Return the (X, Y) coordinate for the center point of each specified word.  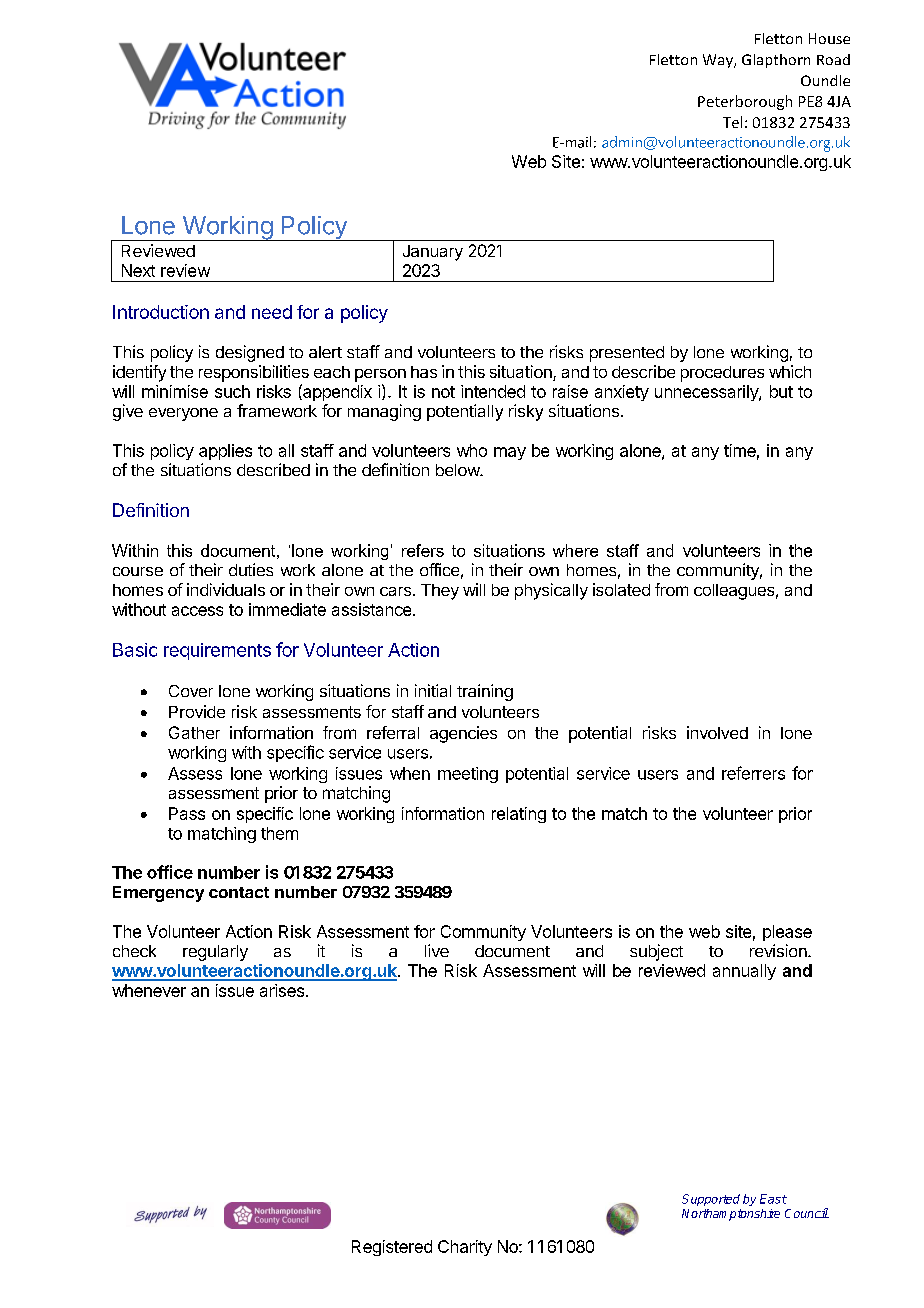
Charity (465, 1248)
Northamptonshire (731, 1215)
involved (717, 732)
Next (138, 270)
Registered (392, 1248)
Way (719, 61)
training (485, 692)
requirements (217, 651)
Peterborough (745, 102)
